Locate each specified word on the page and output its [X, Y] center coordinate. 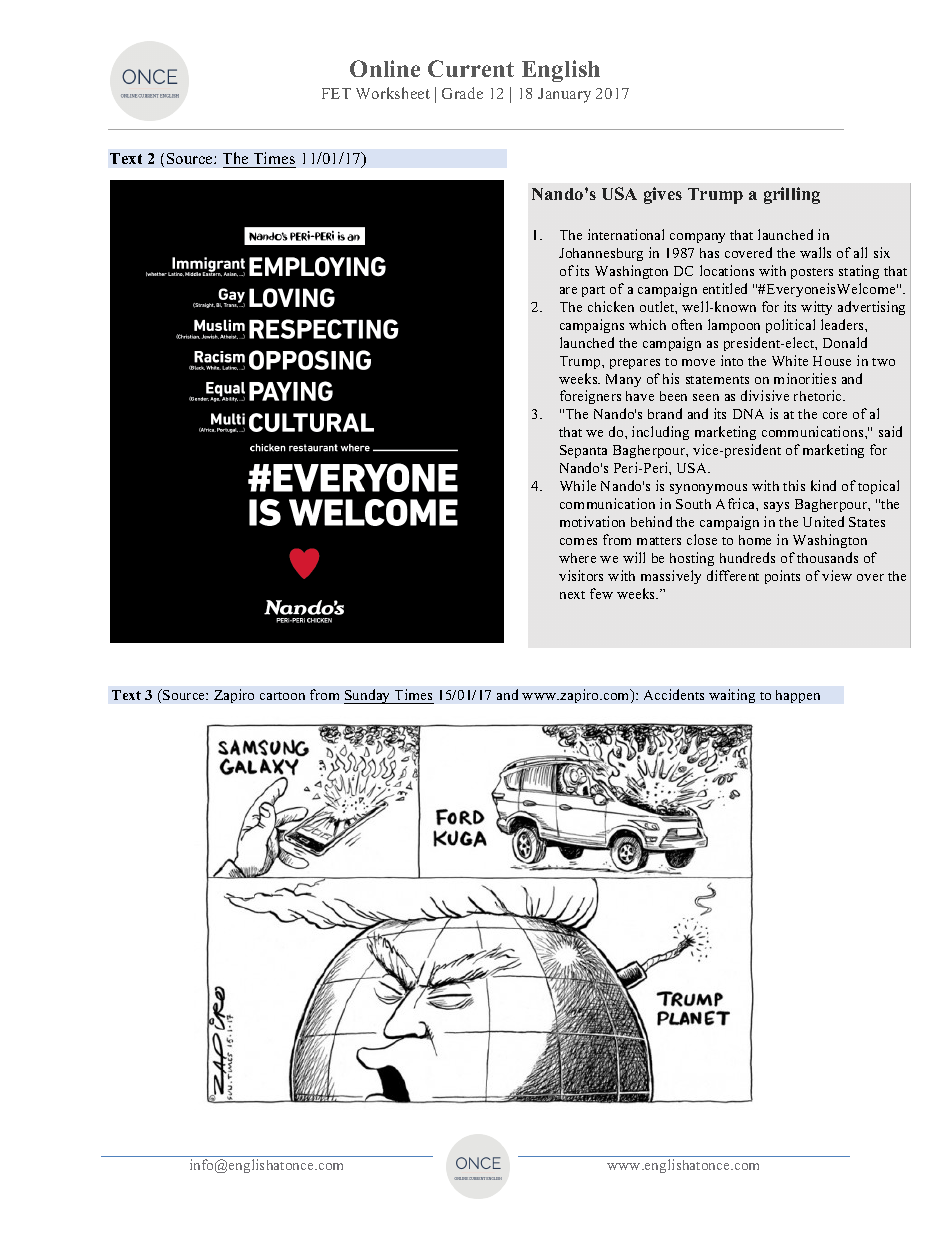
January [564, 95]
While [578, 485]
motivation [592, 521]
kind [823, 485]
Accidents [674, 694]
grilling [792, 195]
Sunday [368, 696]
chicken [611, 306]
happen [798, 696]
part [593, 291]
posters [812, 273]
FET [336, 93]
